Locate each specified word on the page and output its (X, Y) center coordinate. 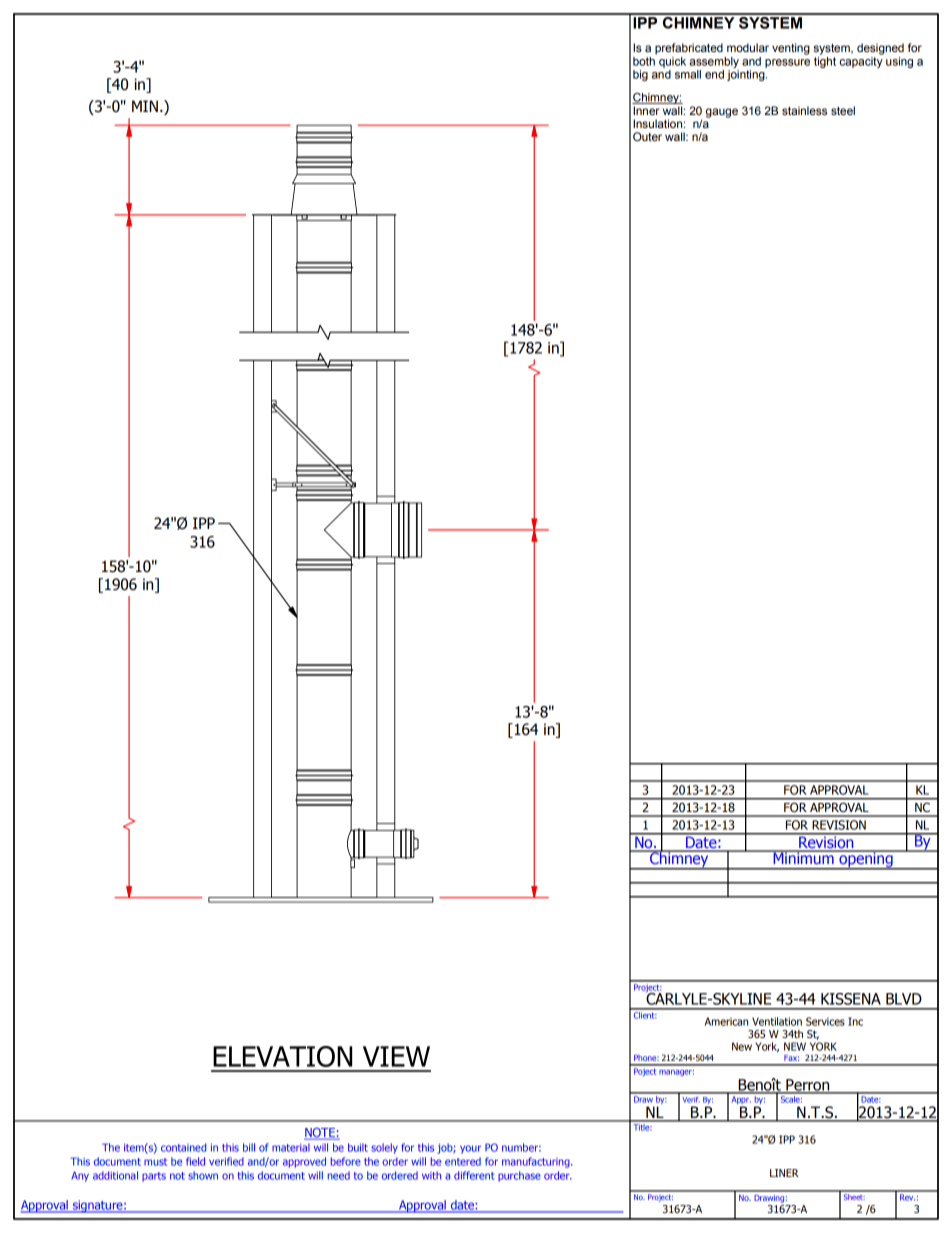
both (644, 61)
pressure (787, 63)
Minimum (803, 857)
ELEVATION (282, 1056)
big (640, 75)
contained (183, 1147)
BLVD (904, 999)
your (470, 1149)
